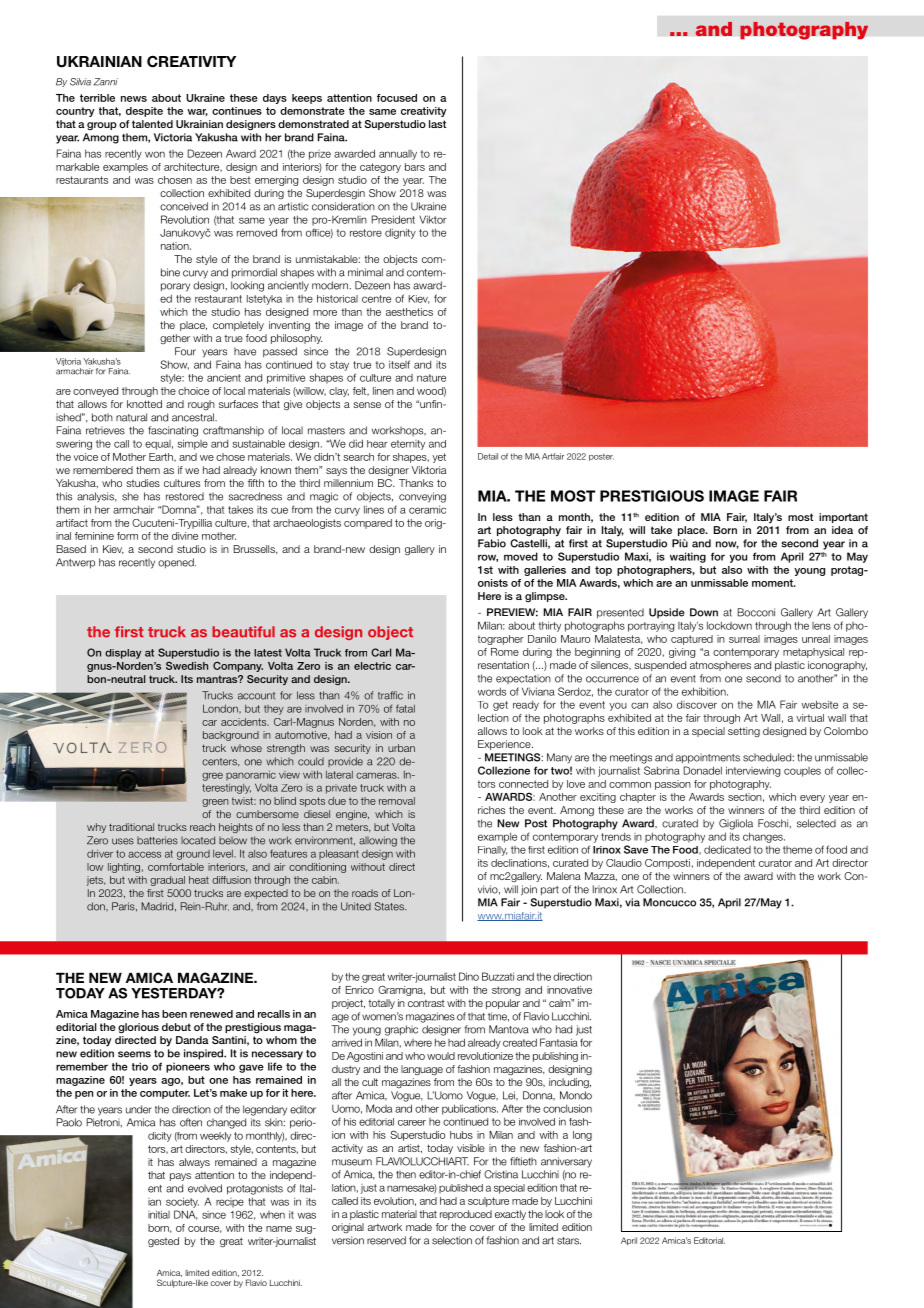 Image resolution: width=924 pixels, height=1308 pixels. What do you see at coordinates (469, 976) in the document?
I see `Dino` at bounding box center [469, 976].
